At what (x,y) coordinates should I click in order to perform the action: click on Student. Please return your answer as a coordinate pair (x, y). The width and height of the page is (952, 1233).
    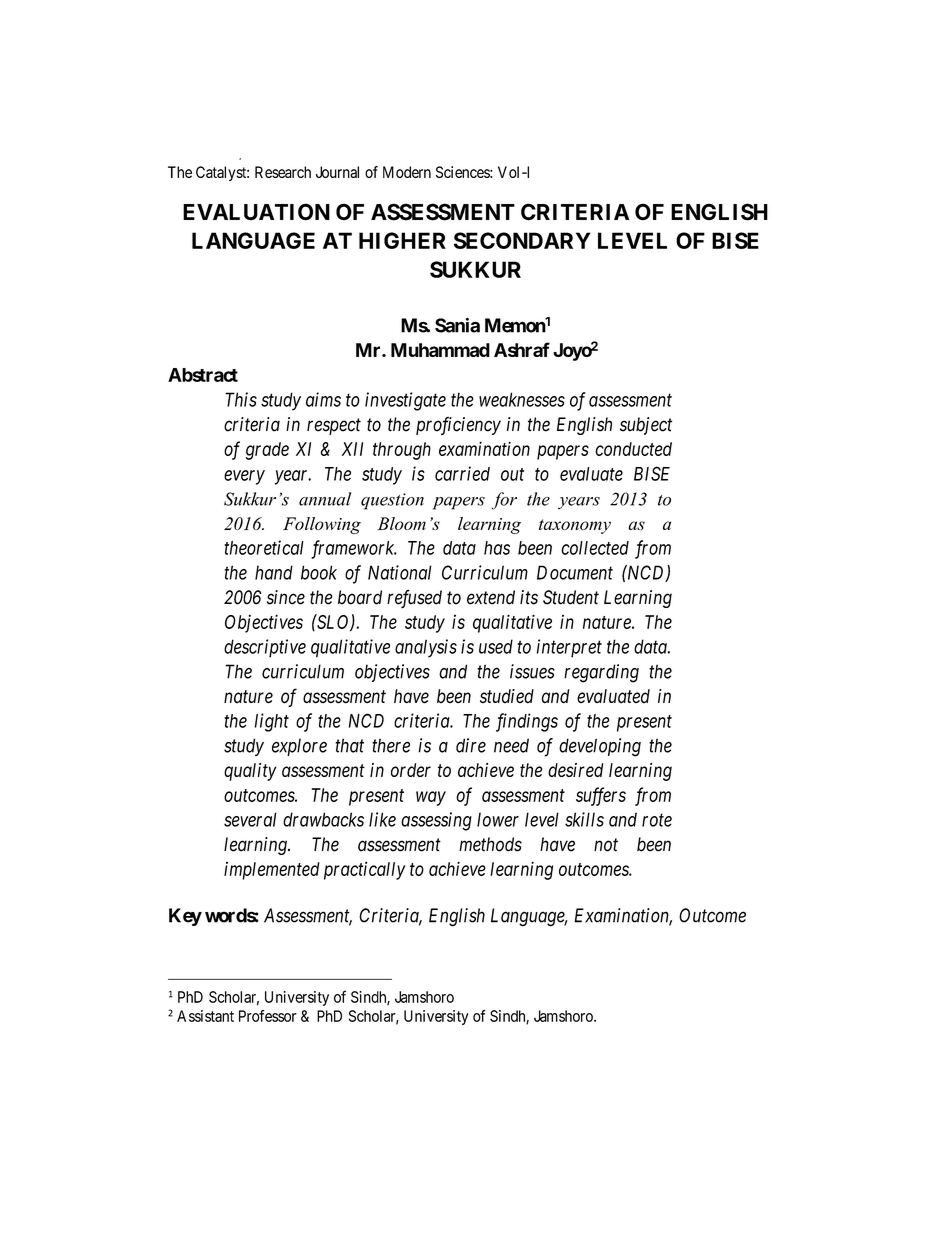
    Looking at the image, I should click on (571, 597).
